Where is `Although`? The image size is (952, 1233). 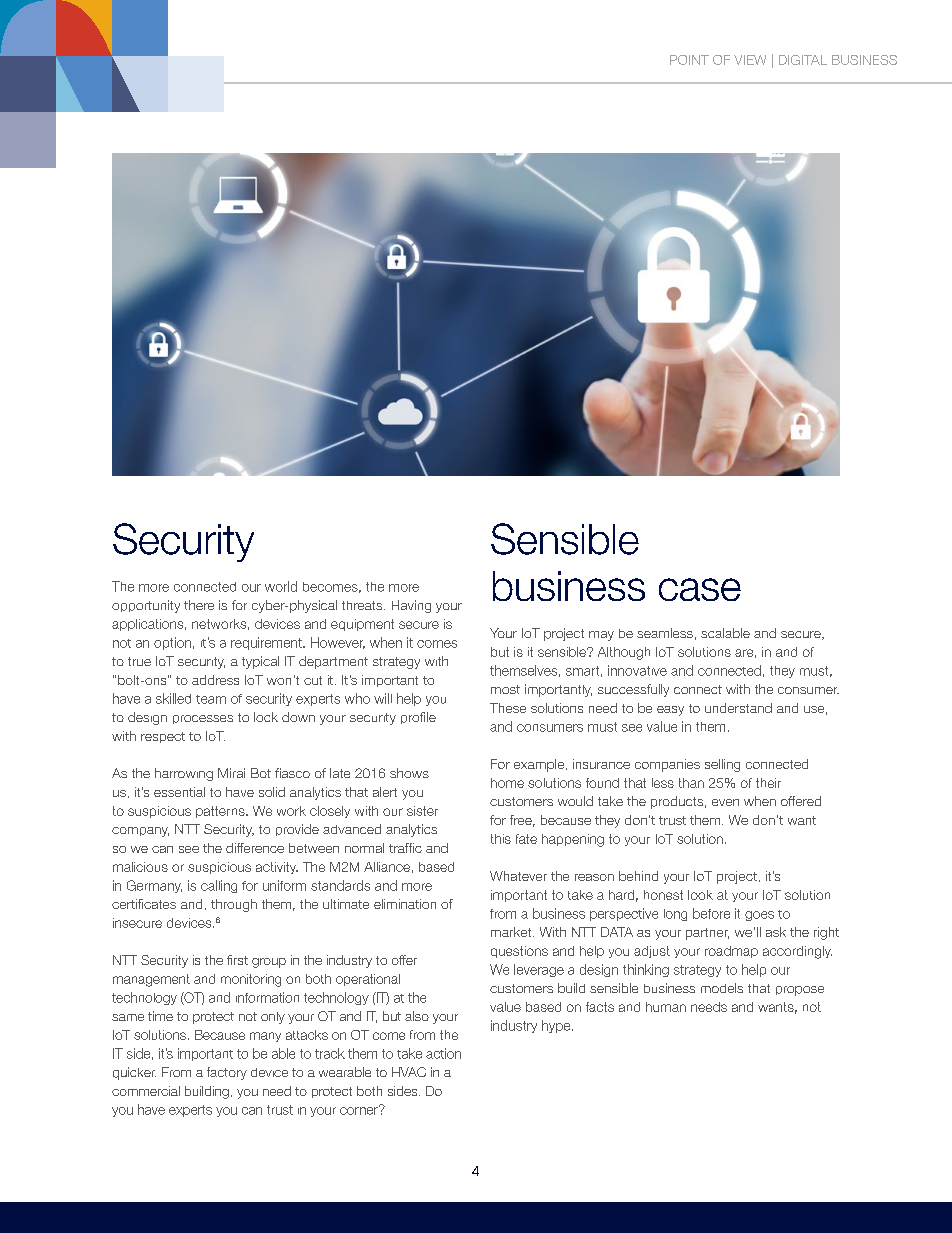
Although is located at coordinates (624, 653).
